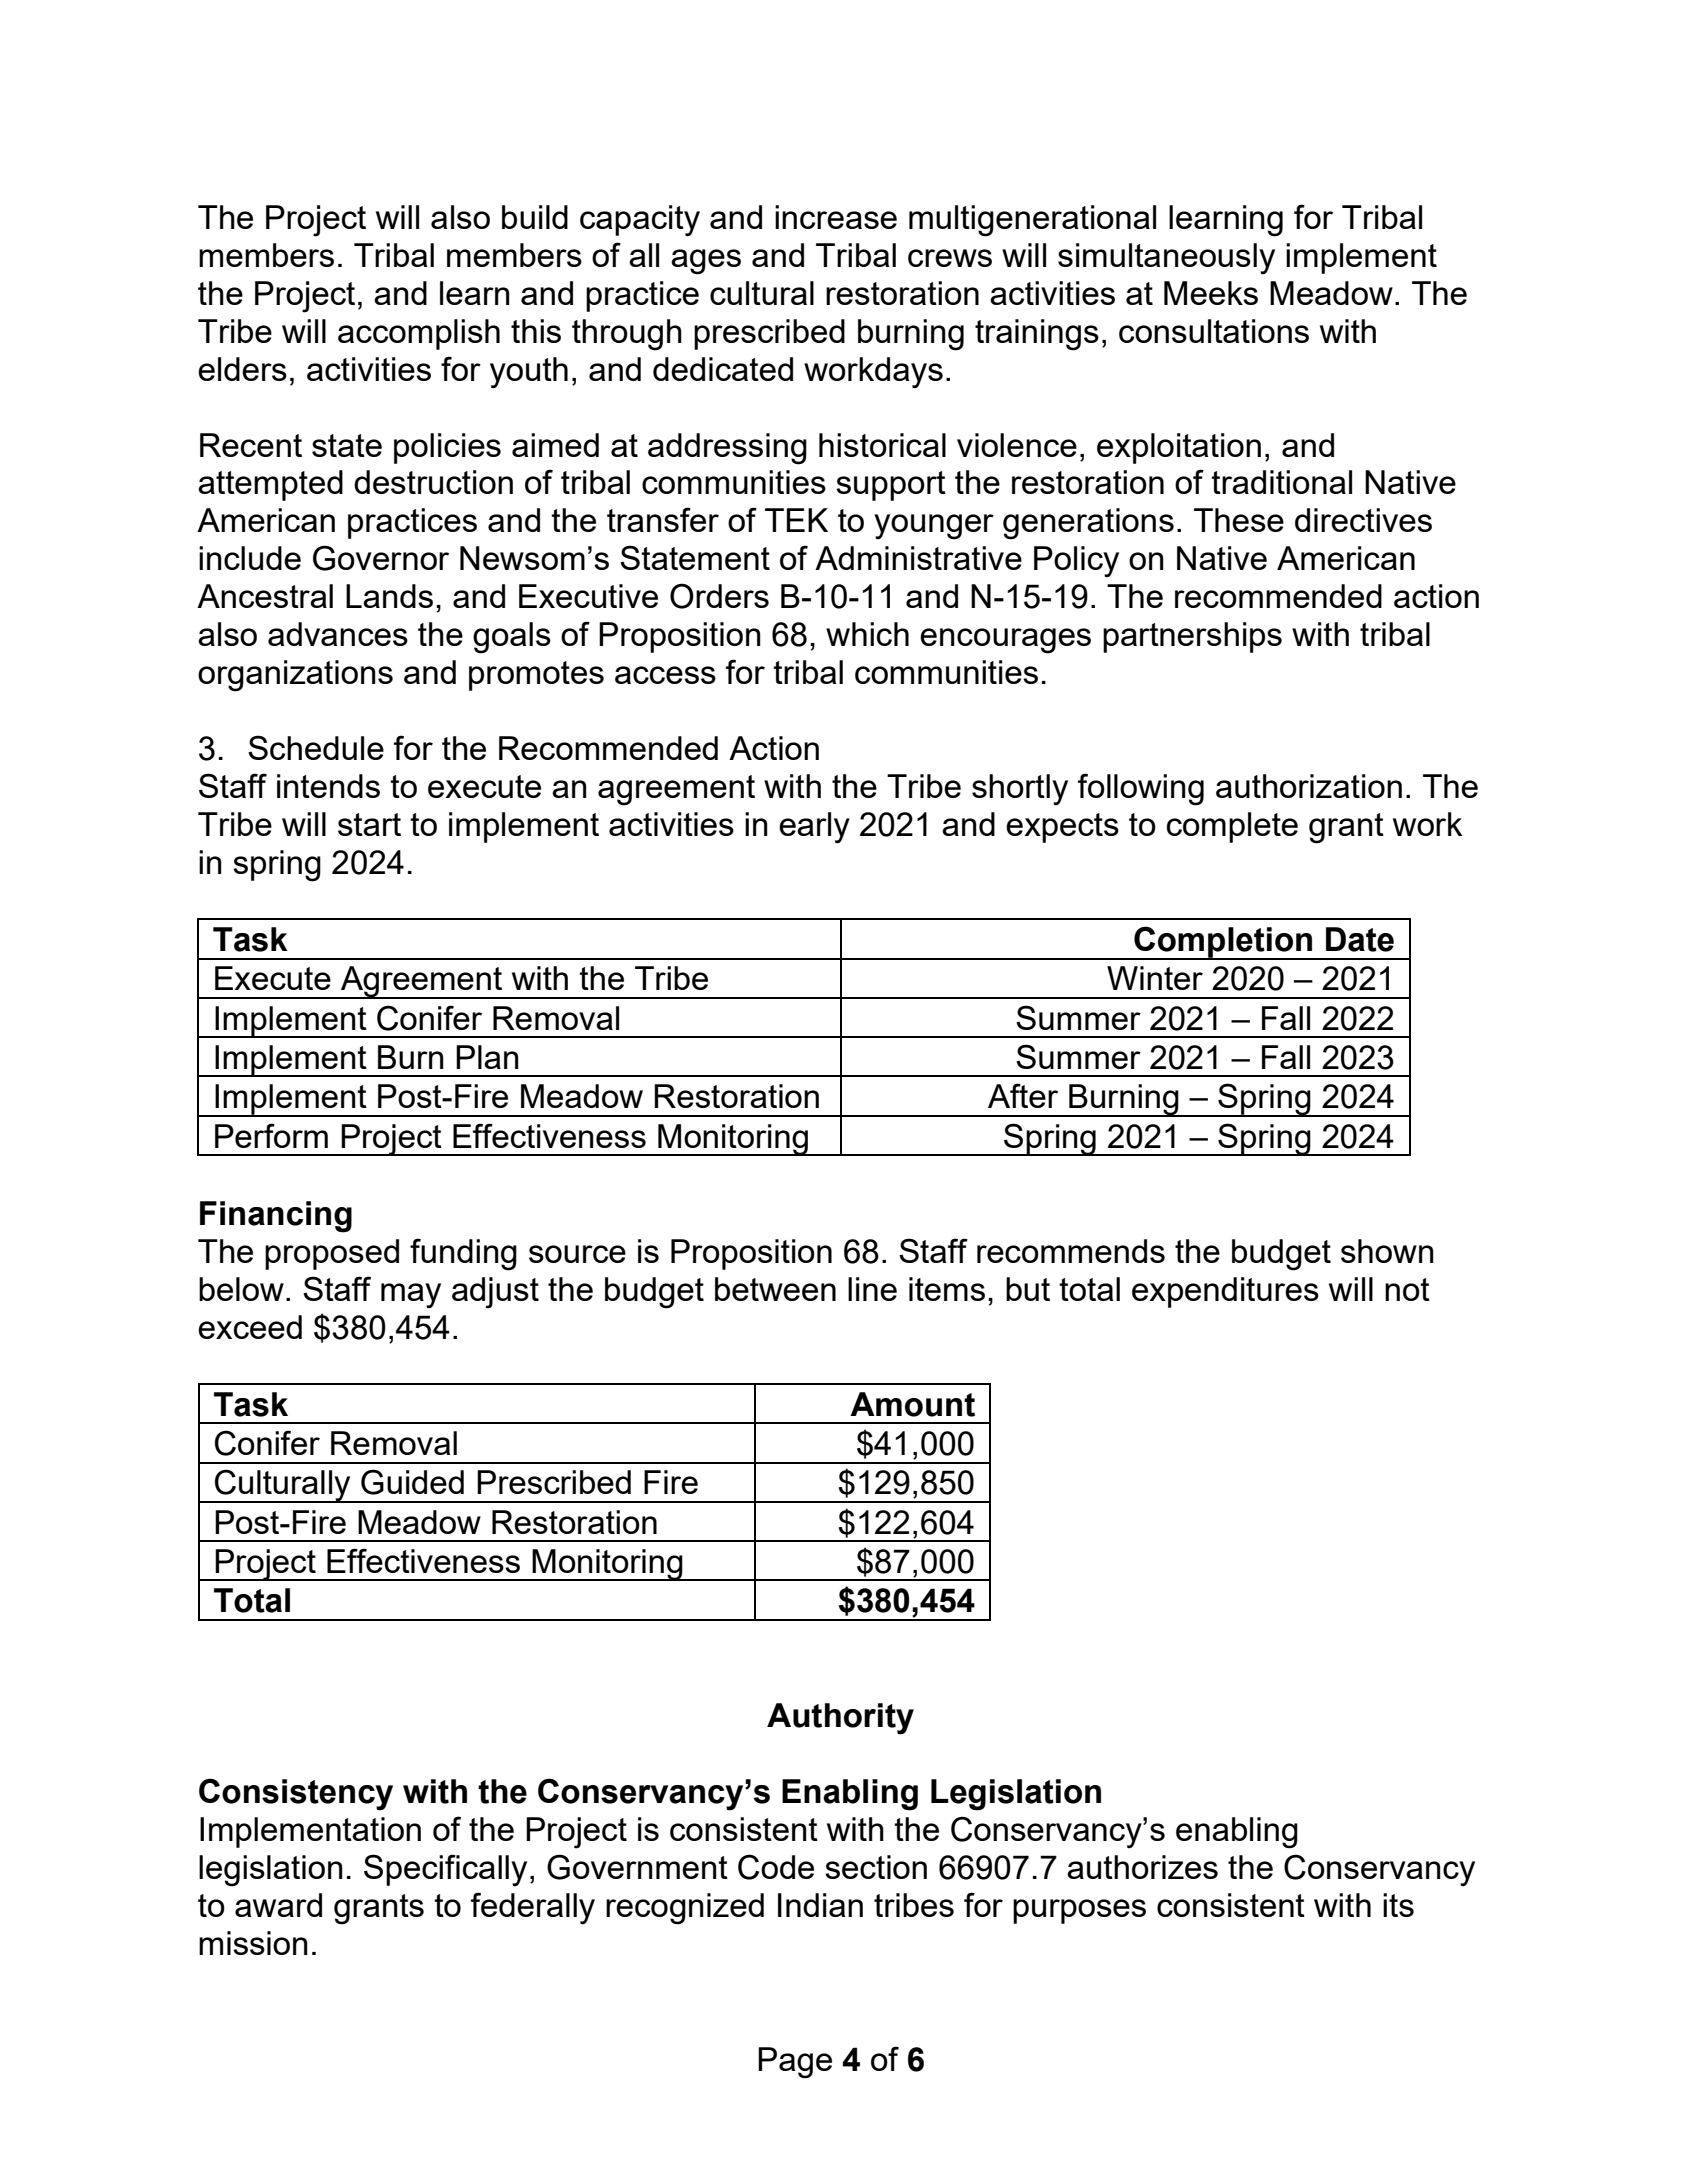  Describe the element at coordinates (867, 634) in the document. I see `which` at that location.
